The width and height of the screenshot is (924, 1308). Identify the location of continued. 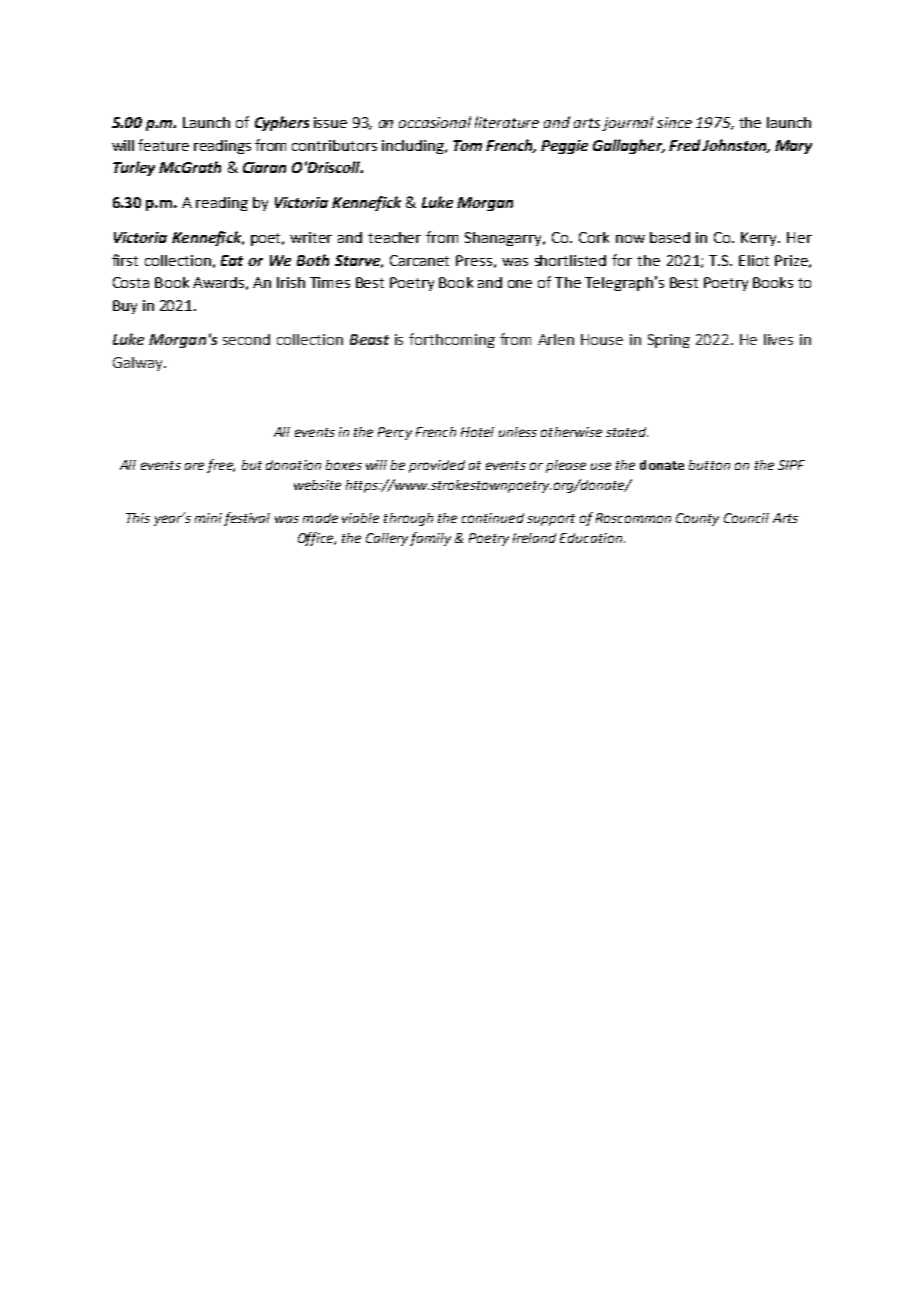
(493, 518).
